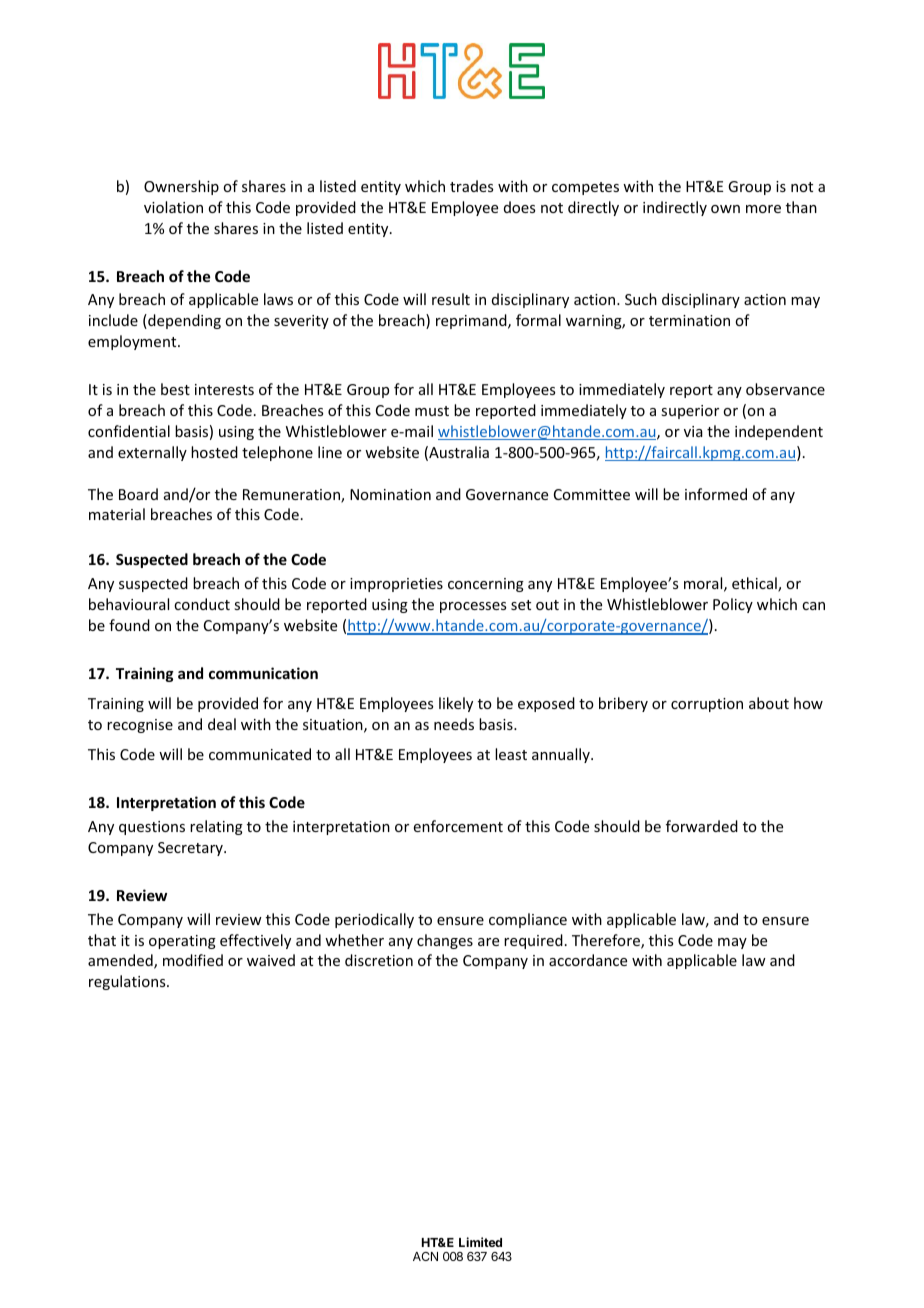 The image size is (924, 1308). What do you see at coordinates (486, 585) in the screenshot?
I see `concerning` at bounding box center [486, 585].
